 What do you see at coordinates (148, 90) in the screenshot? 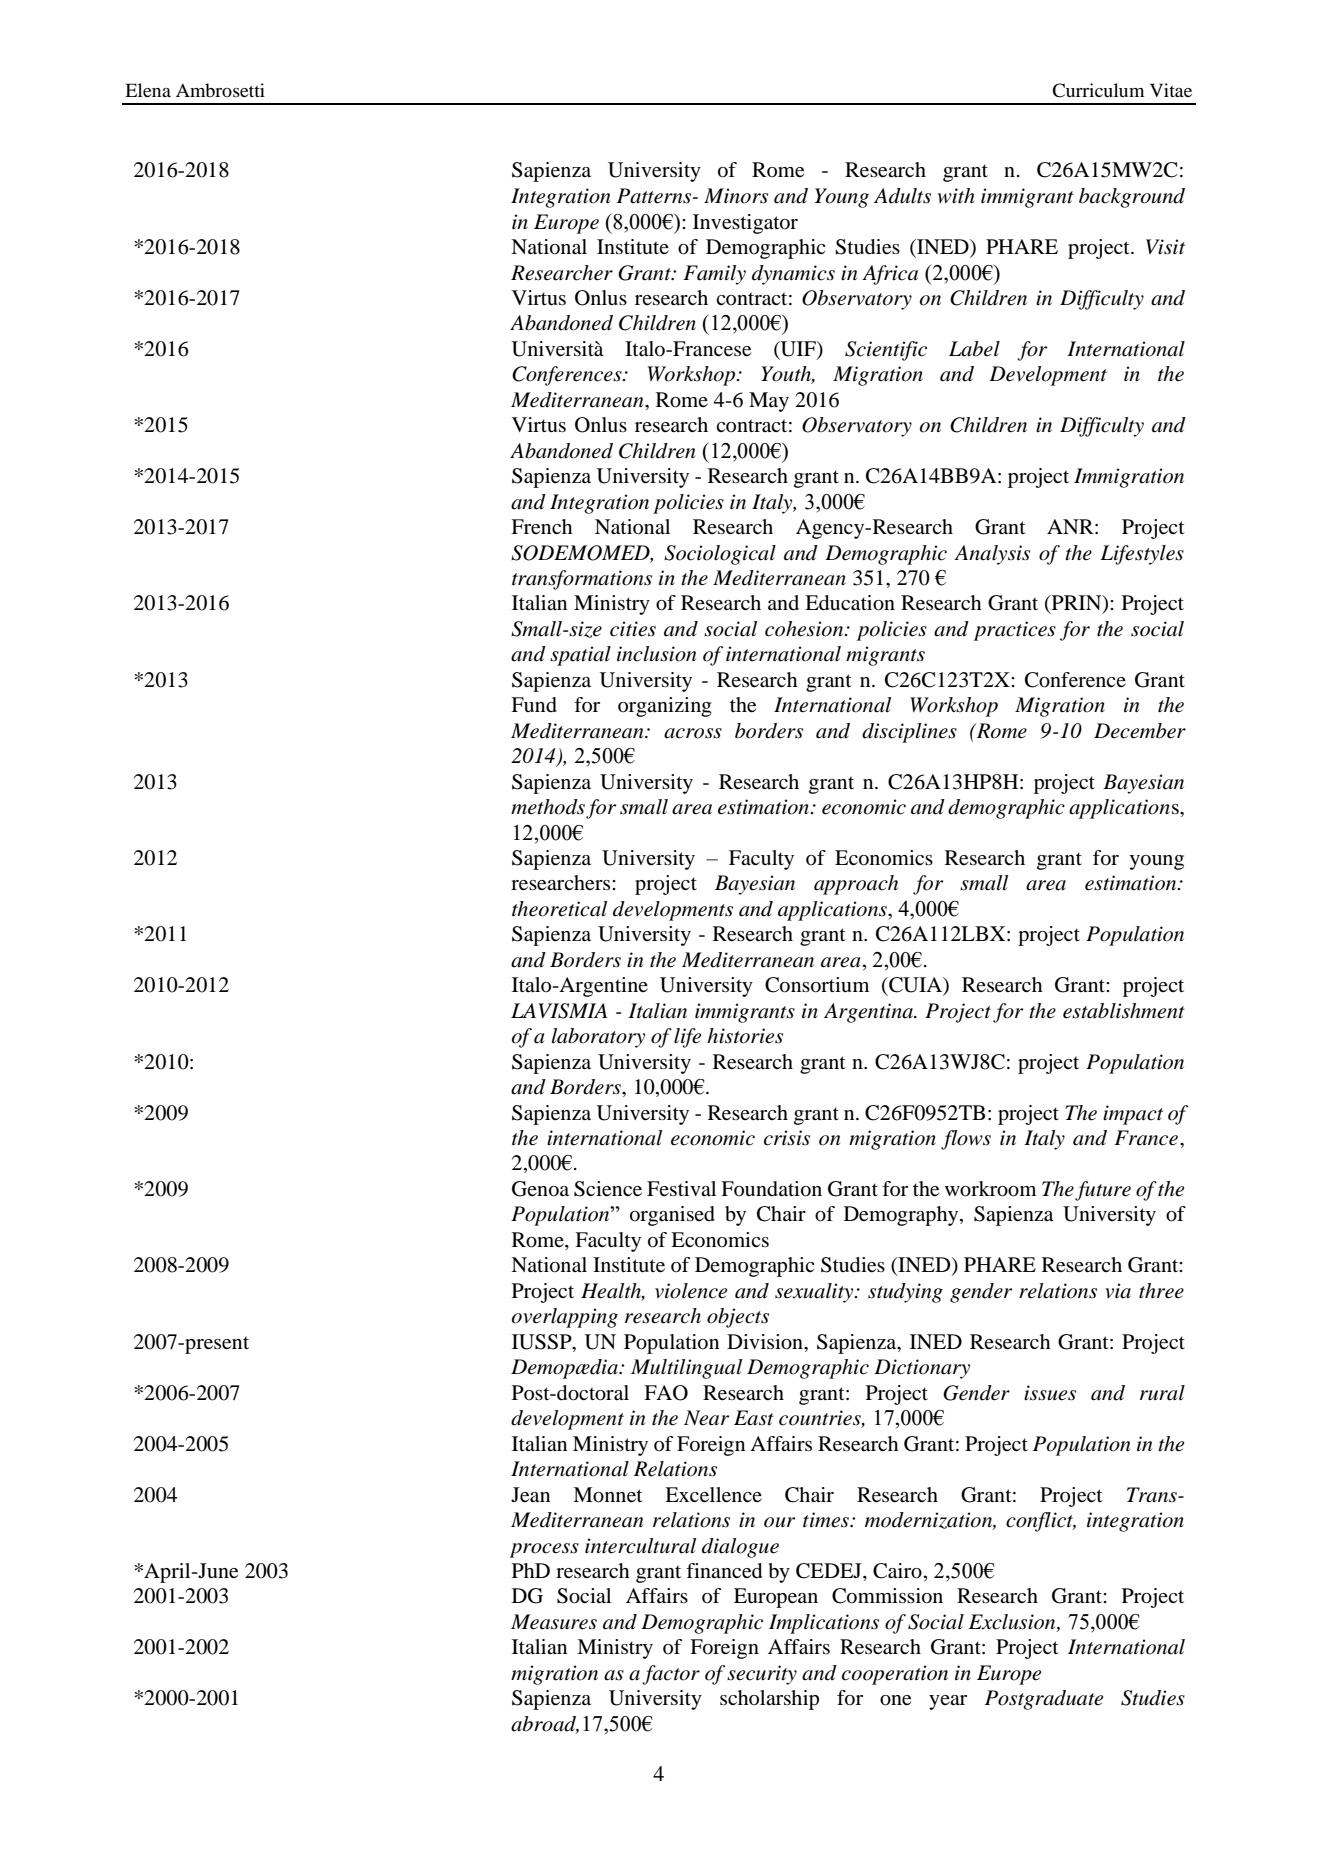
I see `Elena` at bounding box center [148, 90].
